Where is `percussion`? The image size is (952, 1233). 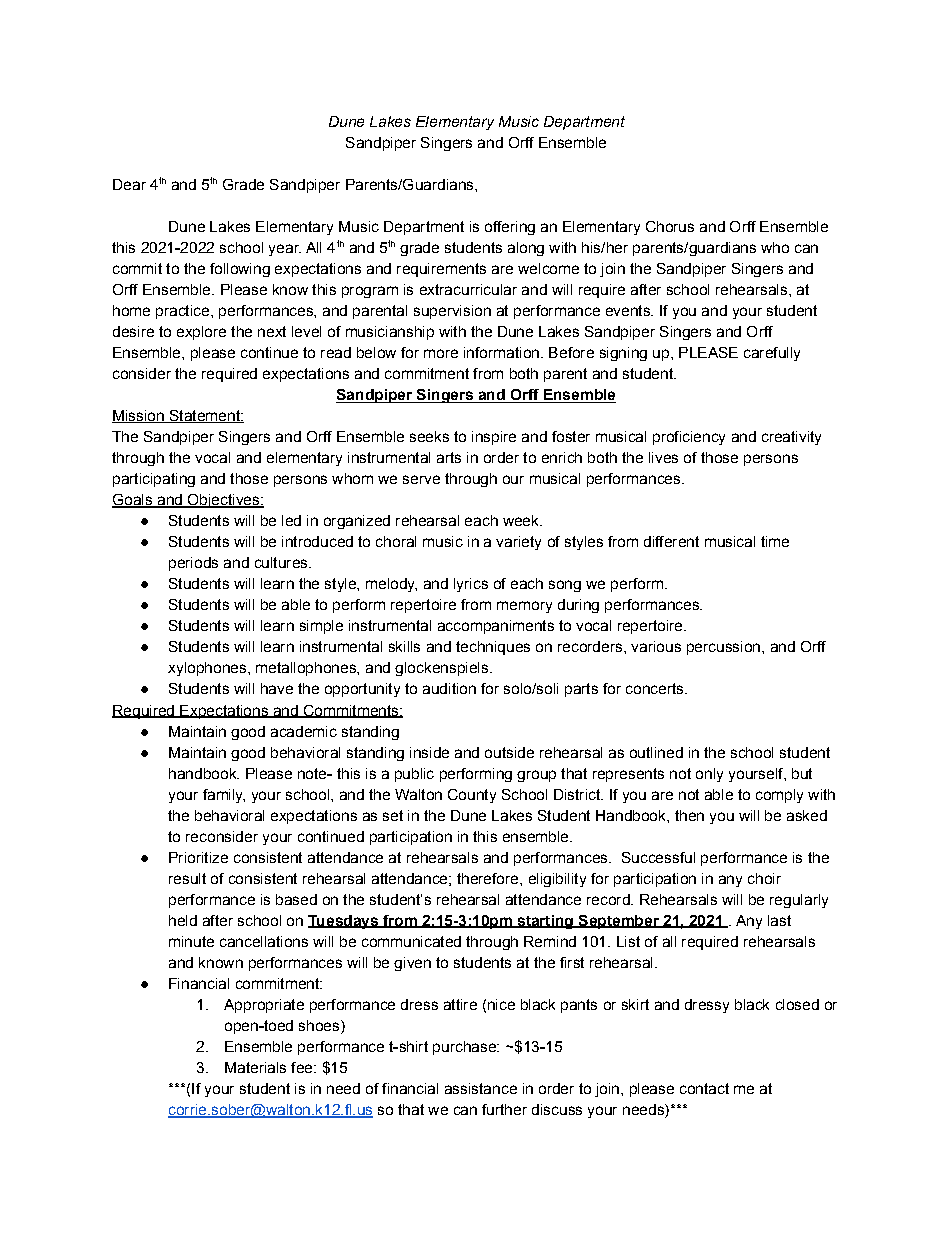
percussion is located at coordinates (723, 648).
